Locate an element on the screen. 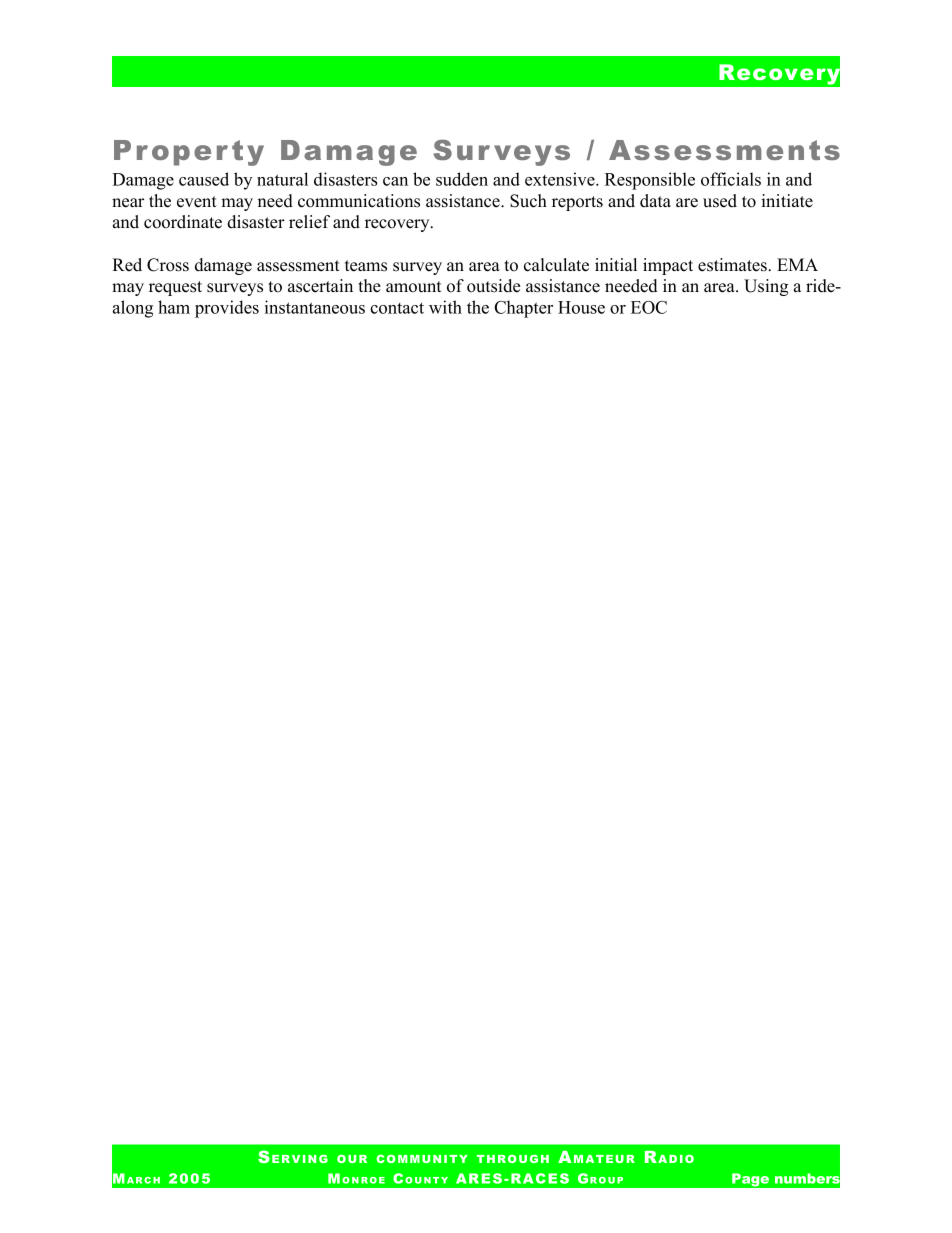  with is located at coordinates (445, 307).
